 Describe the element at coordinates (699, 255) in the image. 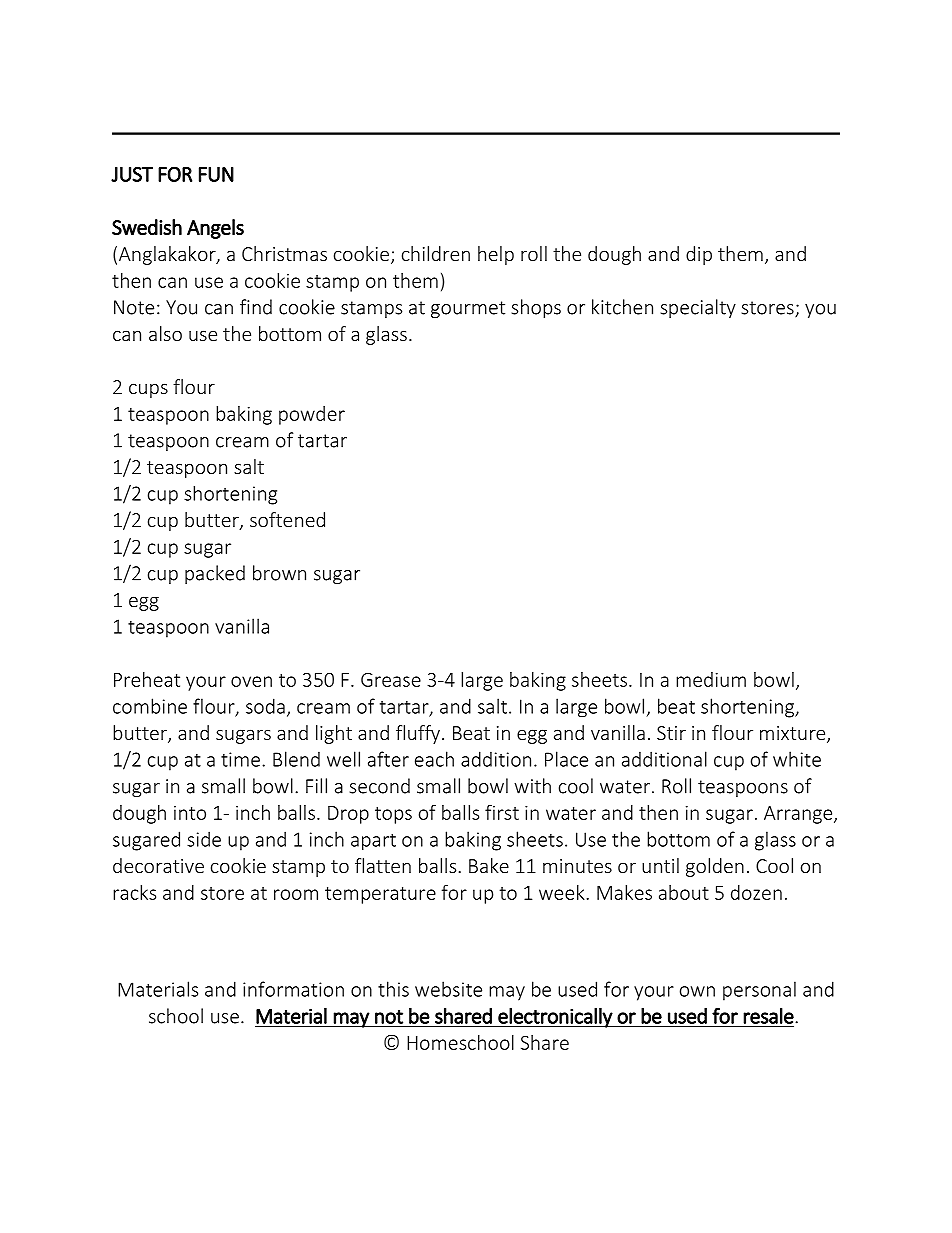

I see `dip` at that location.
